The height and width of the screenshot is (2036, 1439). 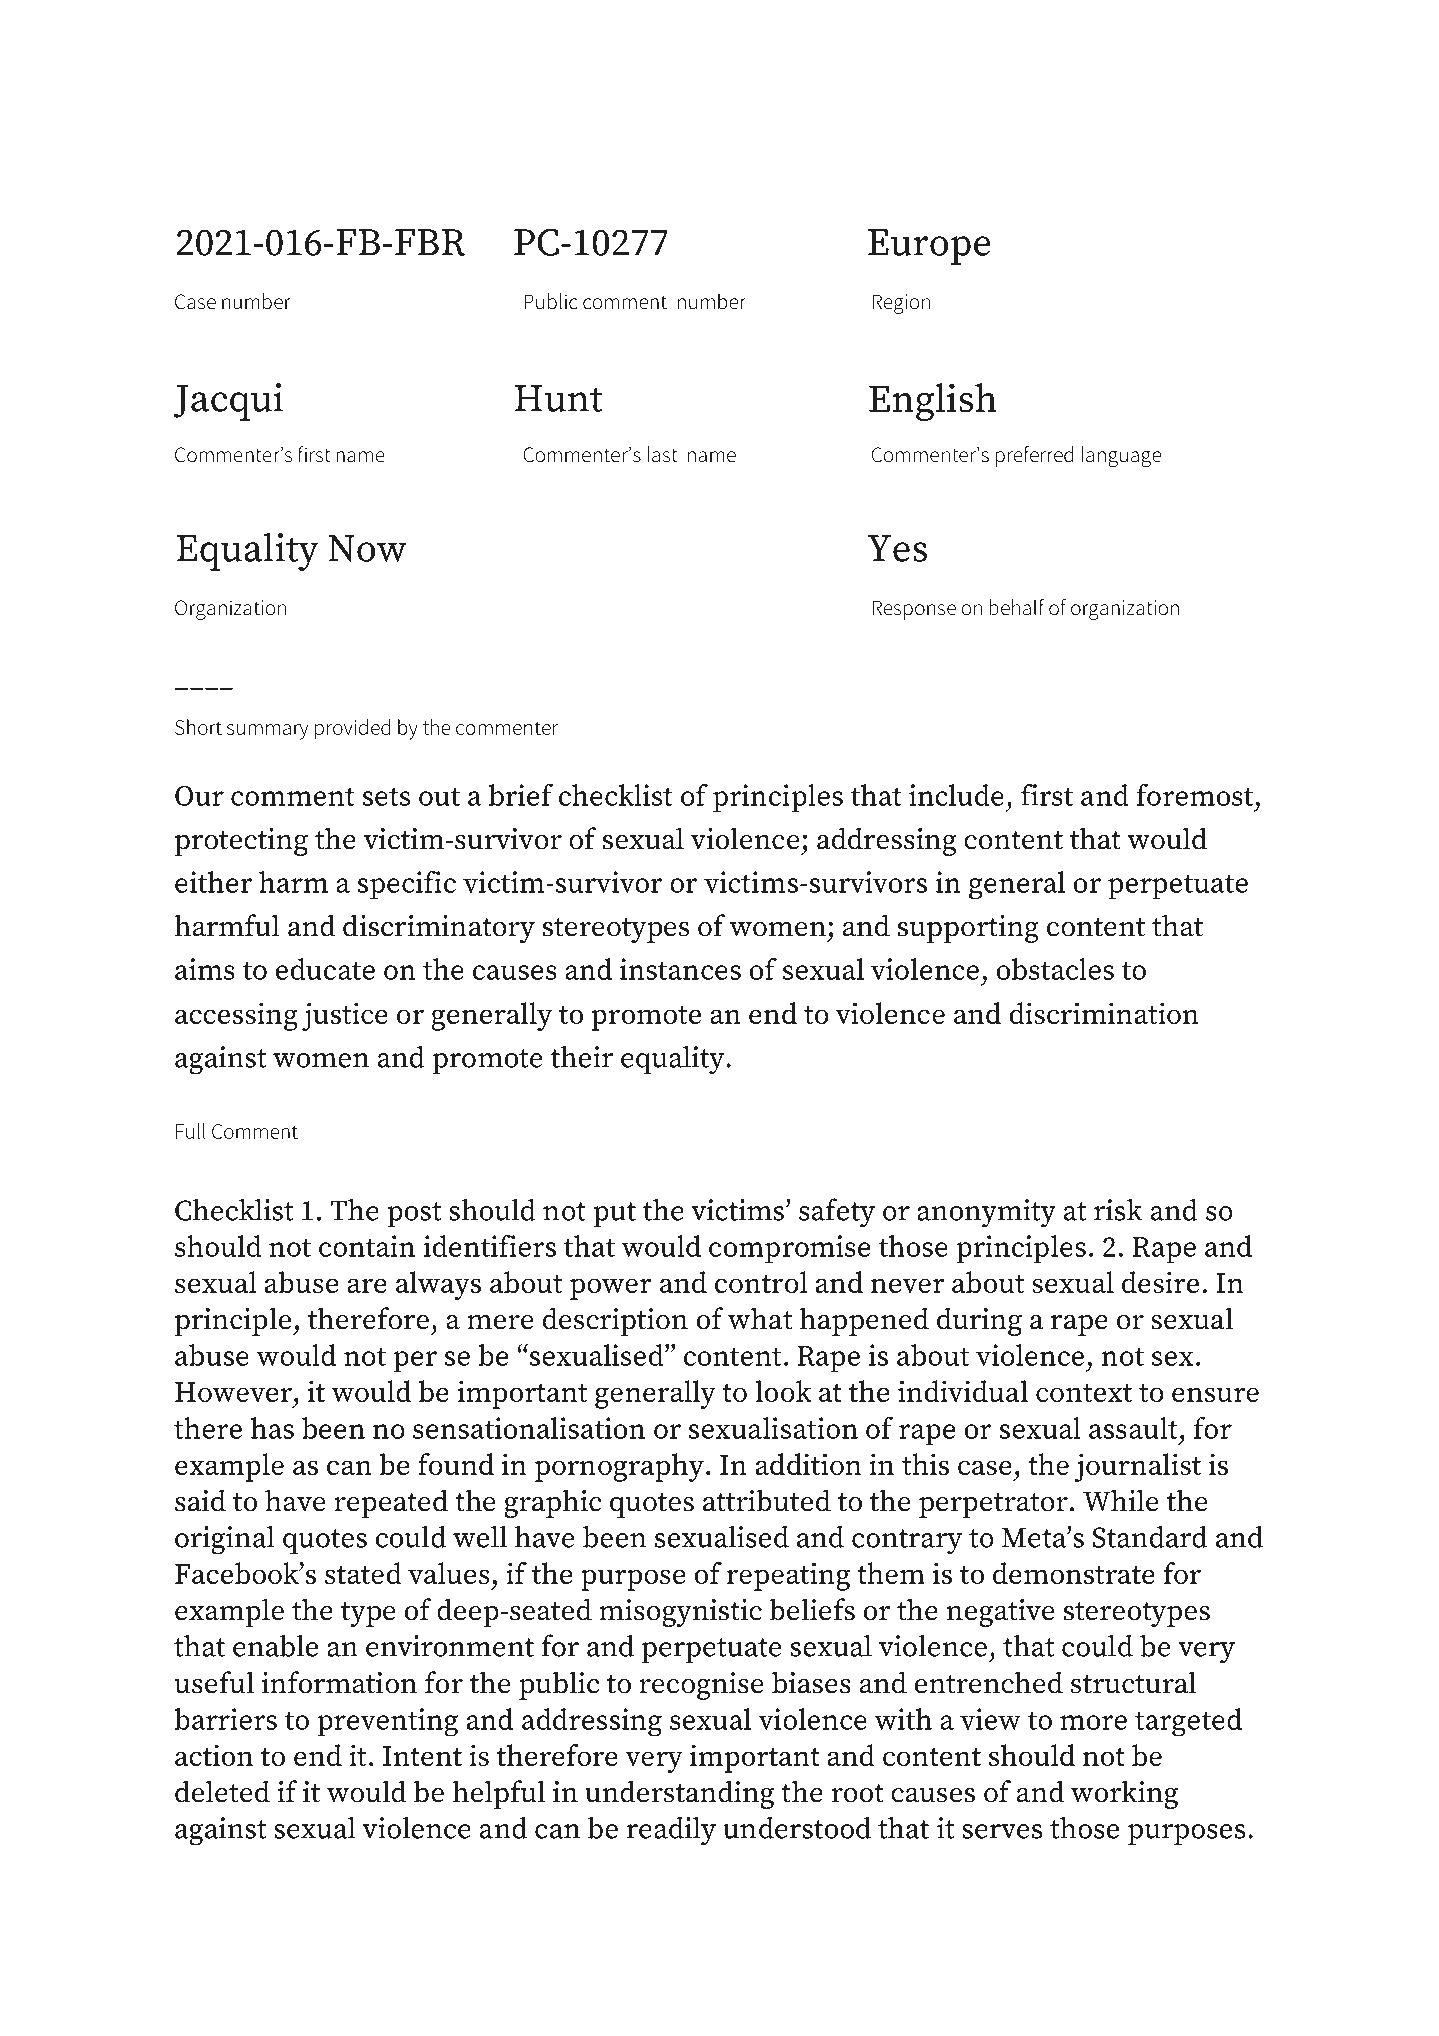 What do you see at coordinates (521, 794) in the screenshot?
I see `brief` at bounding box center [521, 794].
